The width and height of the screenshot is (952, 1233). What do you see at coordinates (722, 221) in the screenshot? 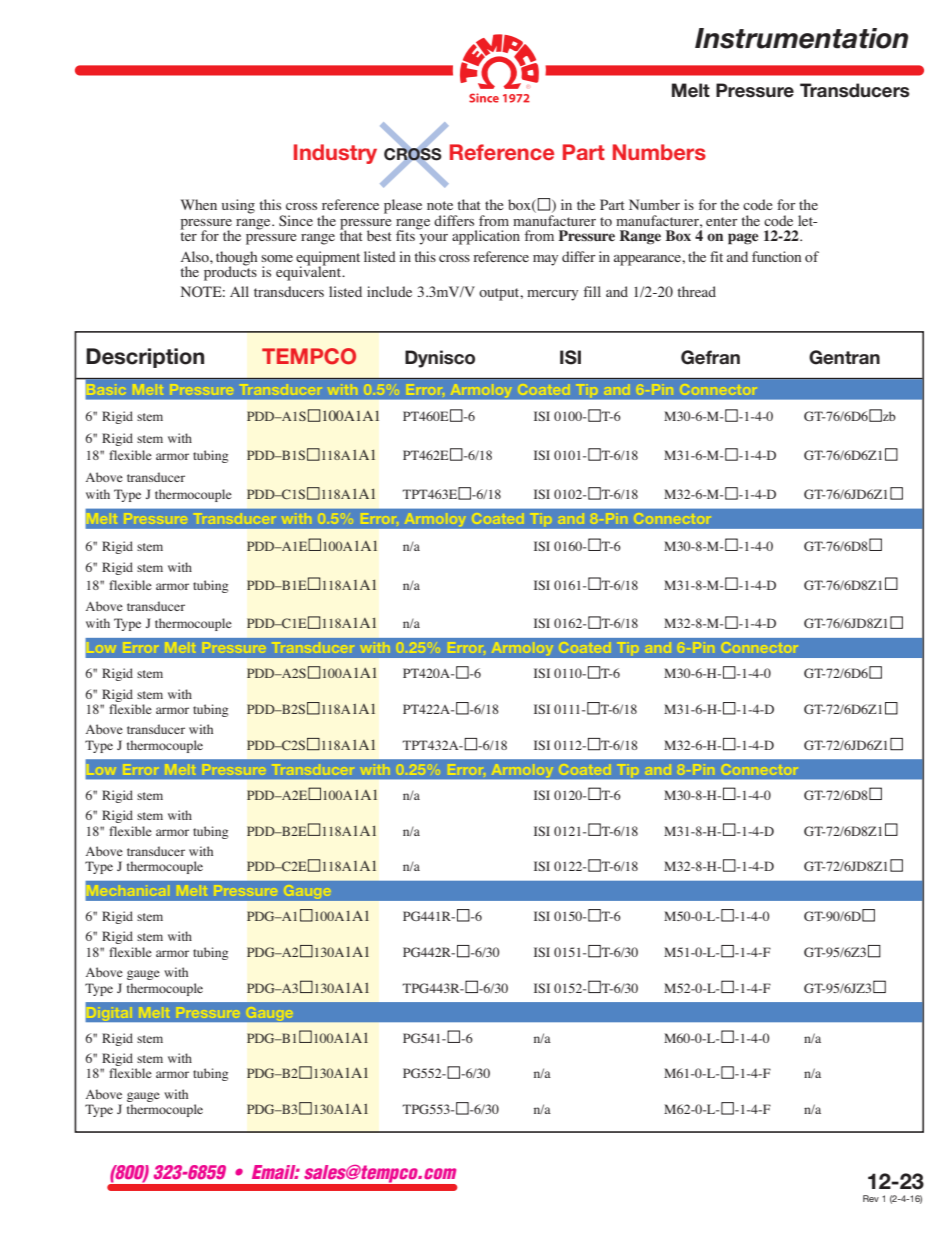
I see `enter` at bounding box center [722, 221].
